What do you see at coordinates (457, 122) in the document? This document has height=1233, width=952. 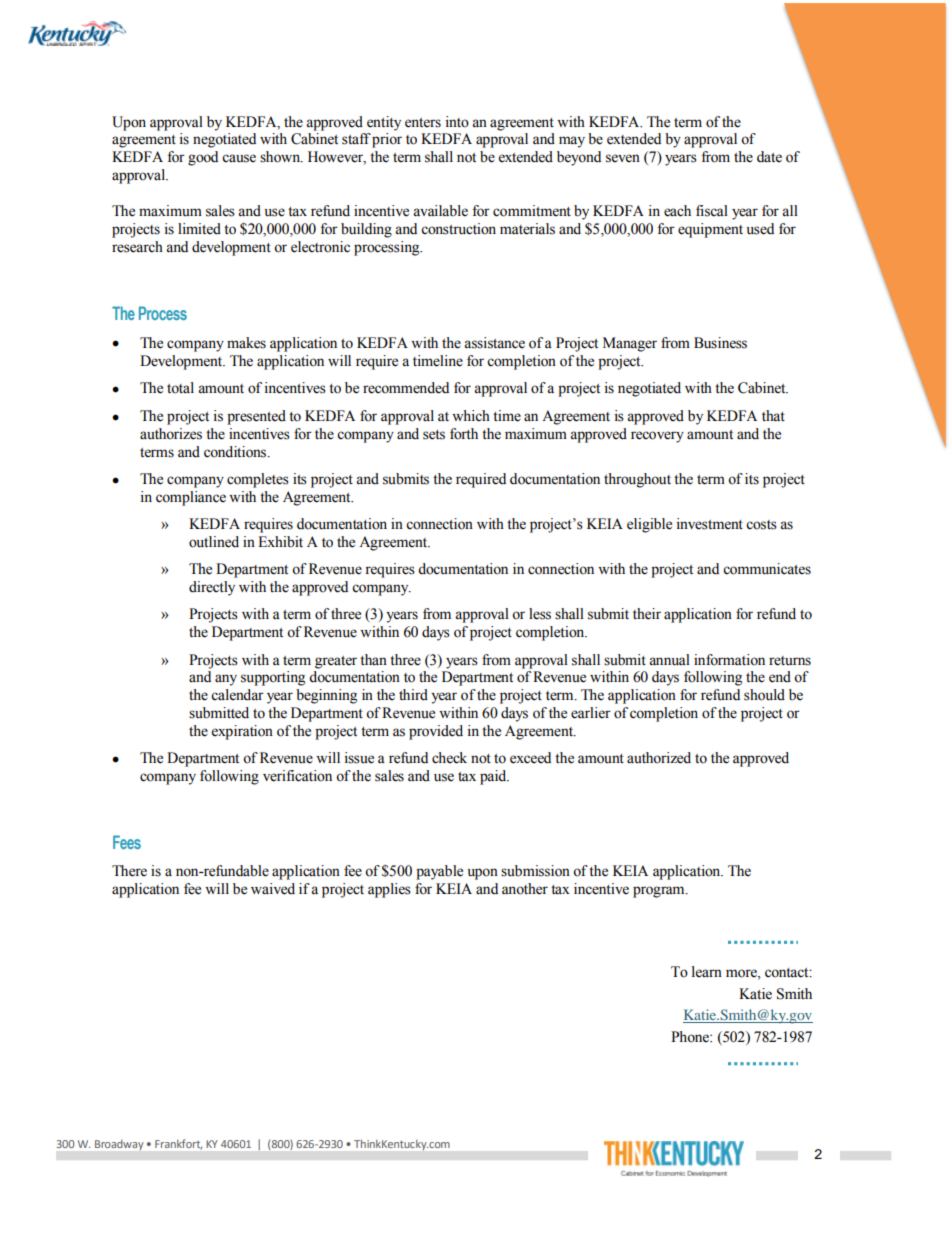 I see `into` at bounding box center [457, 122].
